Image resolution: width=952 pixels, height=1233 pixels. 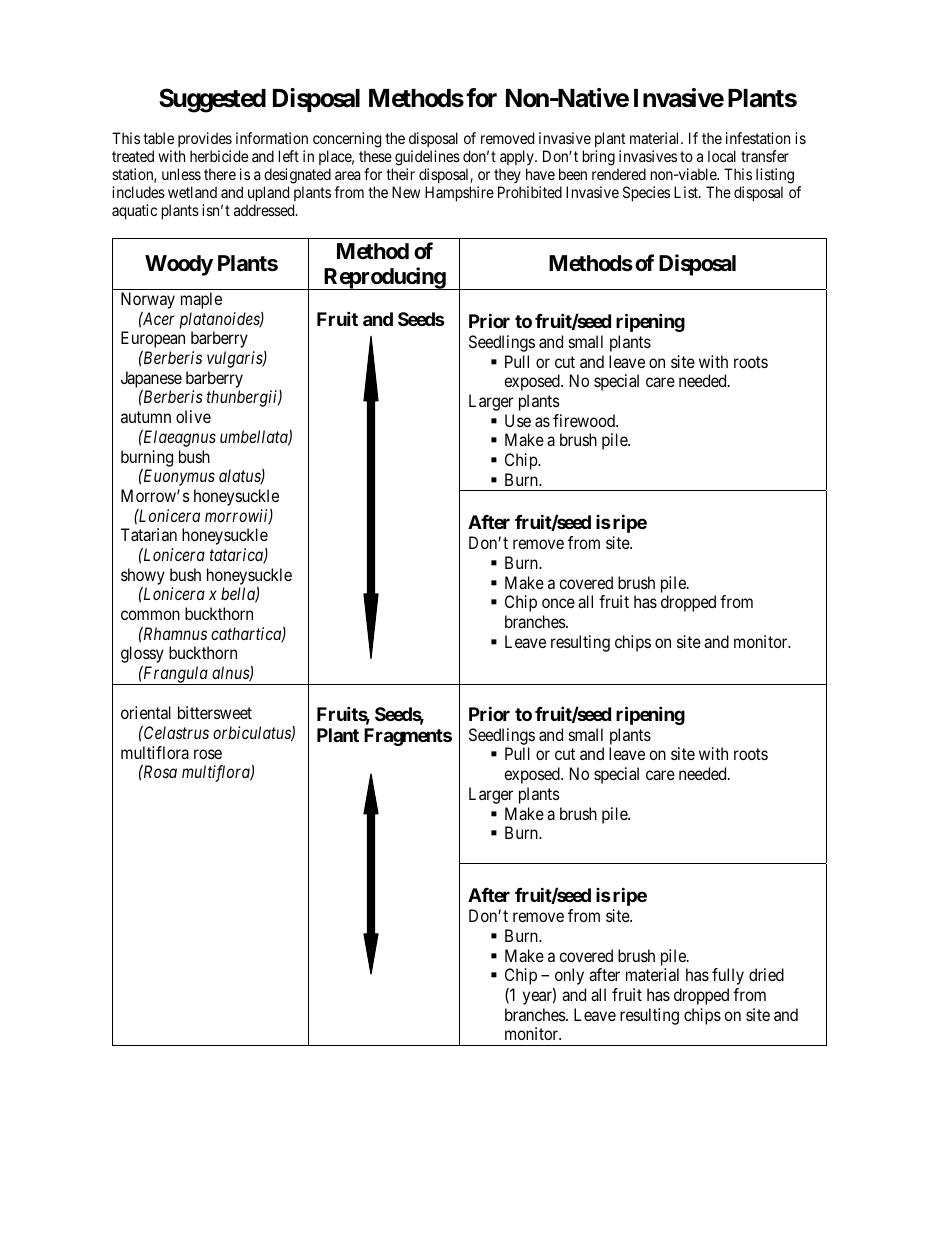 What do you see at coordinates (427, 159) in the screenshot?
I see `guidelines` at bounding box center [427, 159].
